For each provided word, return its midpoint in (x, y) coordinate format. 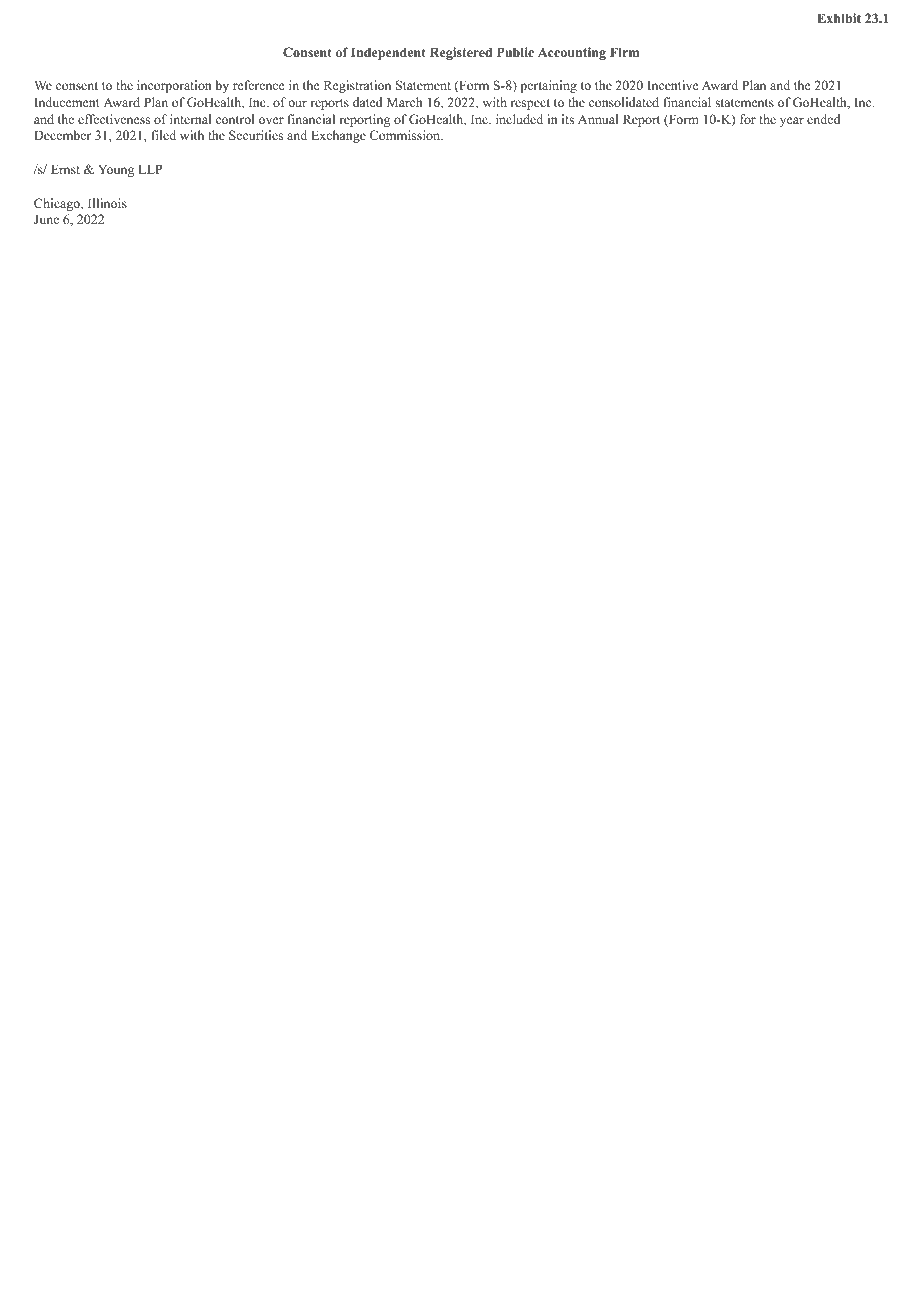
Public (515, 52)
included (519, 119)
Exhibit (839, 18)
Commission (406, 135)
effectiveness (114, 119)
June (46, 219)
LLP (150, 169)
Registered (461, 53)
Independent (388, 53)
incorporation (174, 86)
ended (823, 119)
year (792, 122)
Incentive (673, 85)
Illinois (107, 203)
